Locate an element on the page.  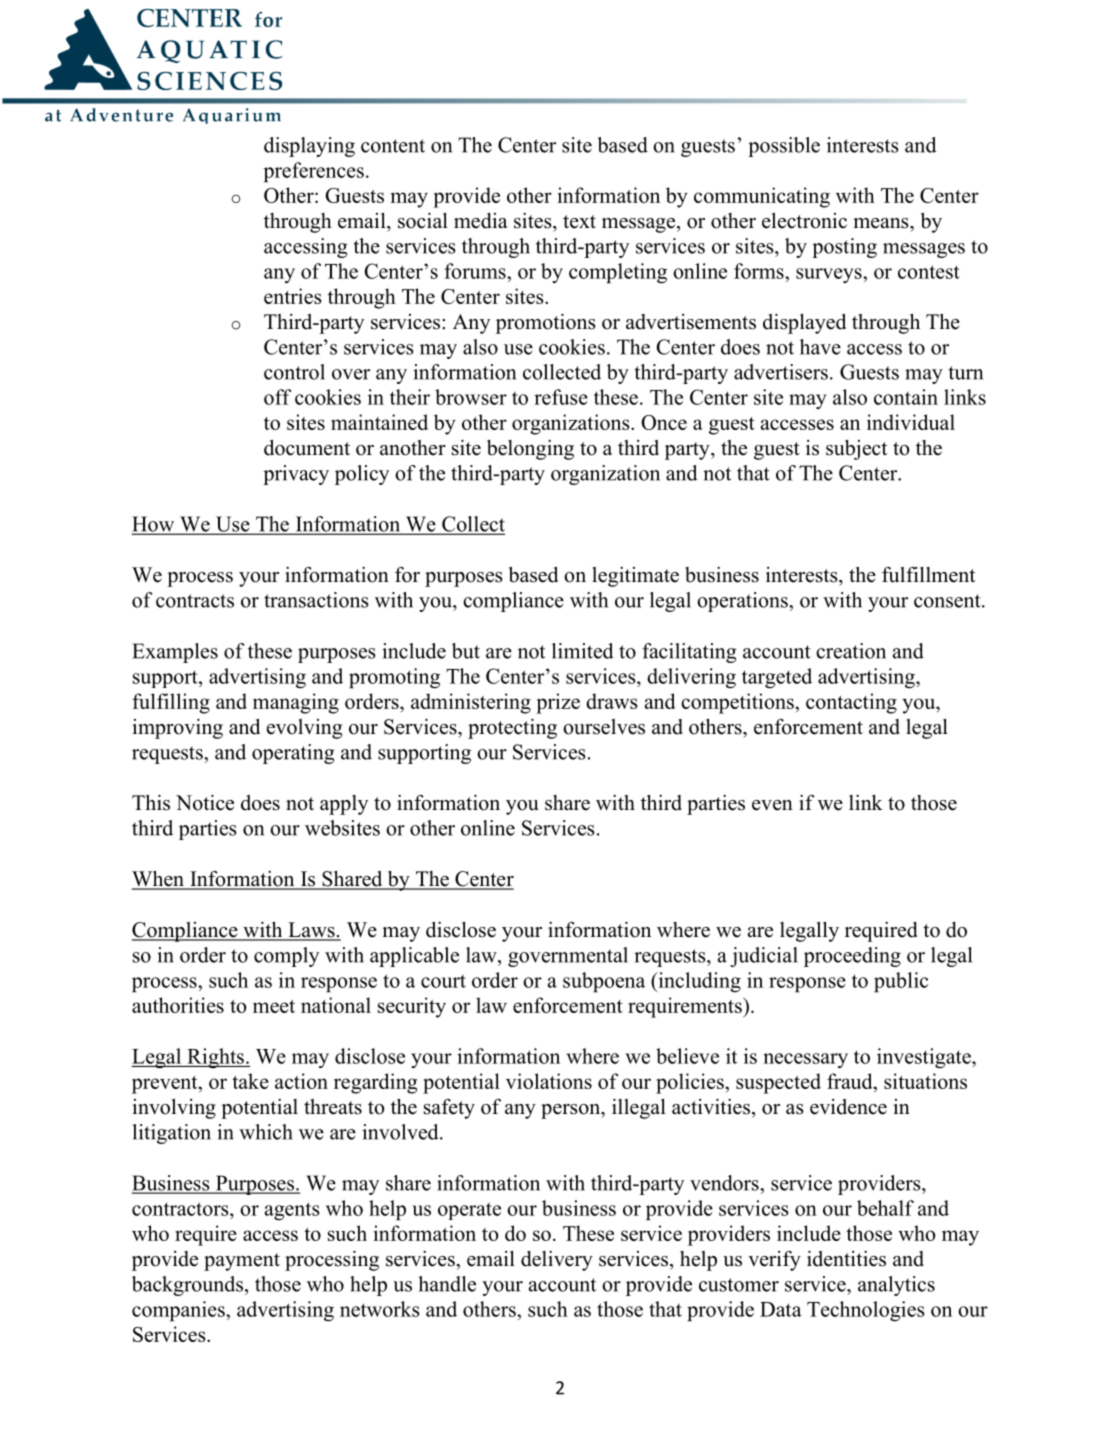
payment is located at coordinates (242, 1262).
